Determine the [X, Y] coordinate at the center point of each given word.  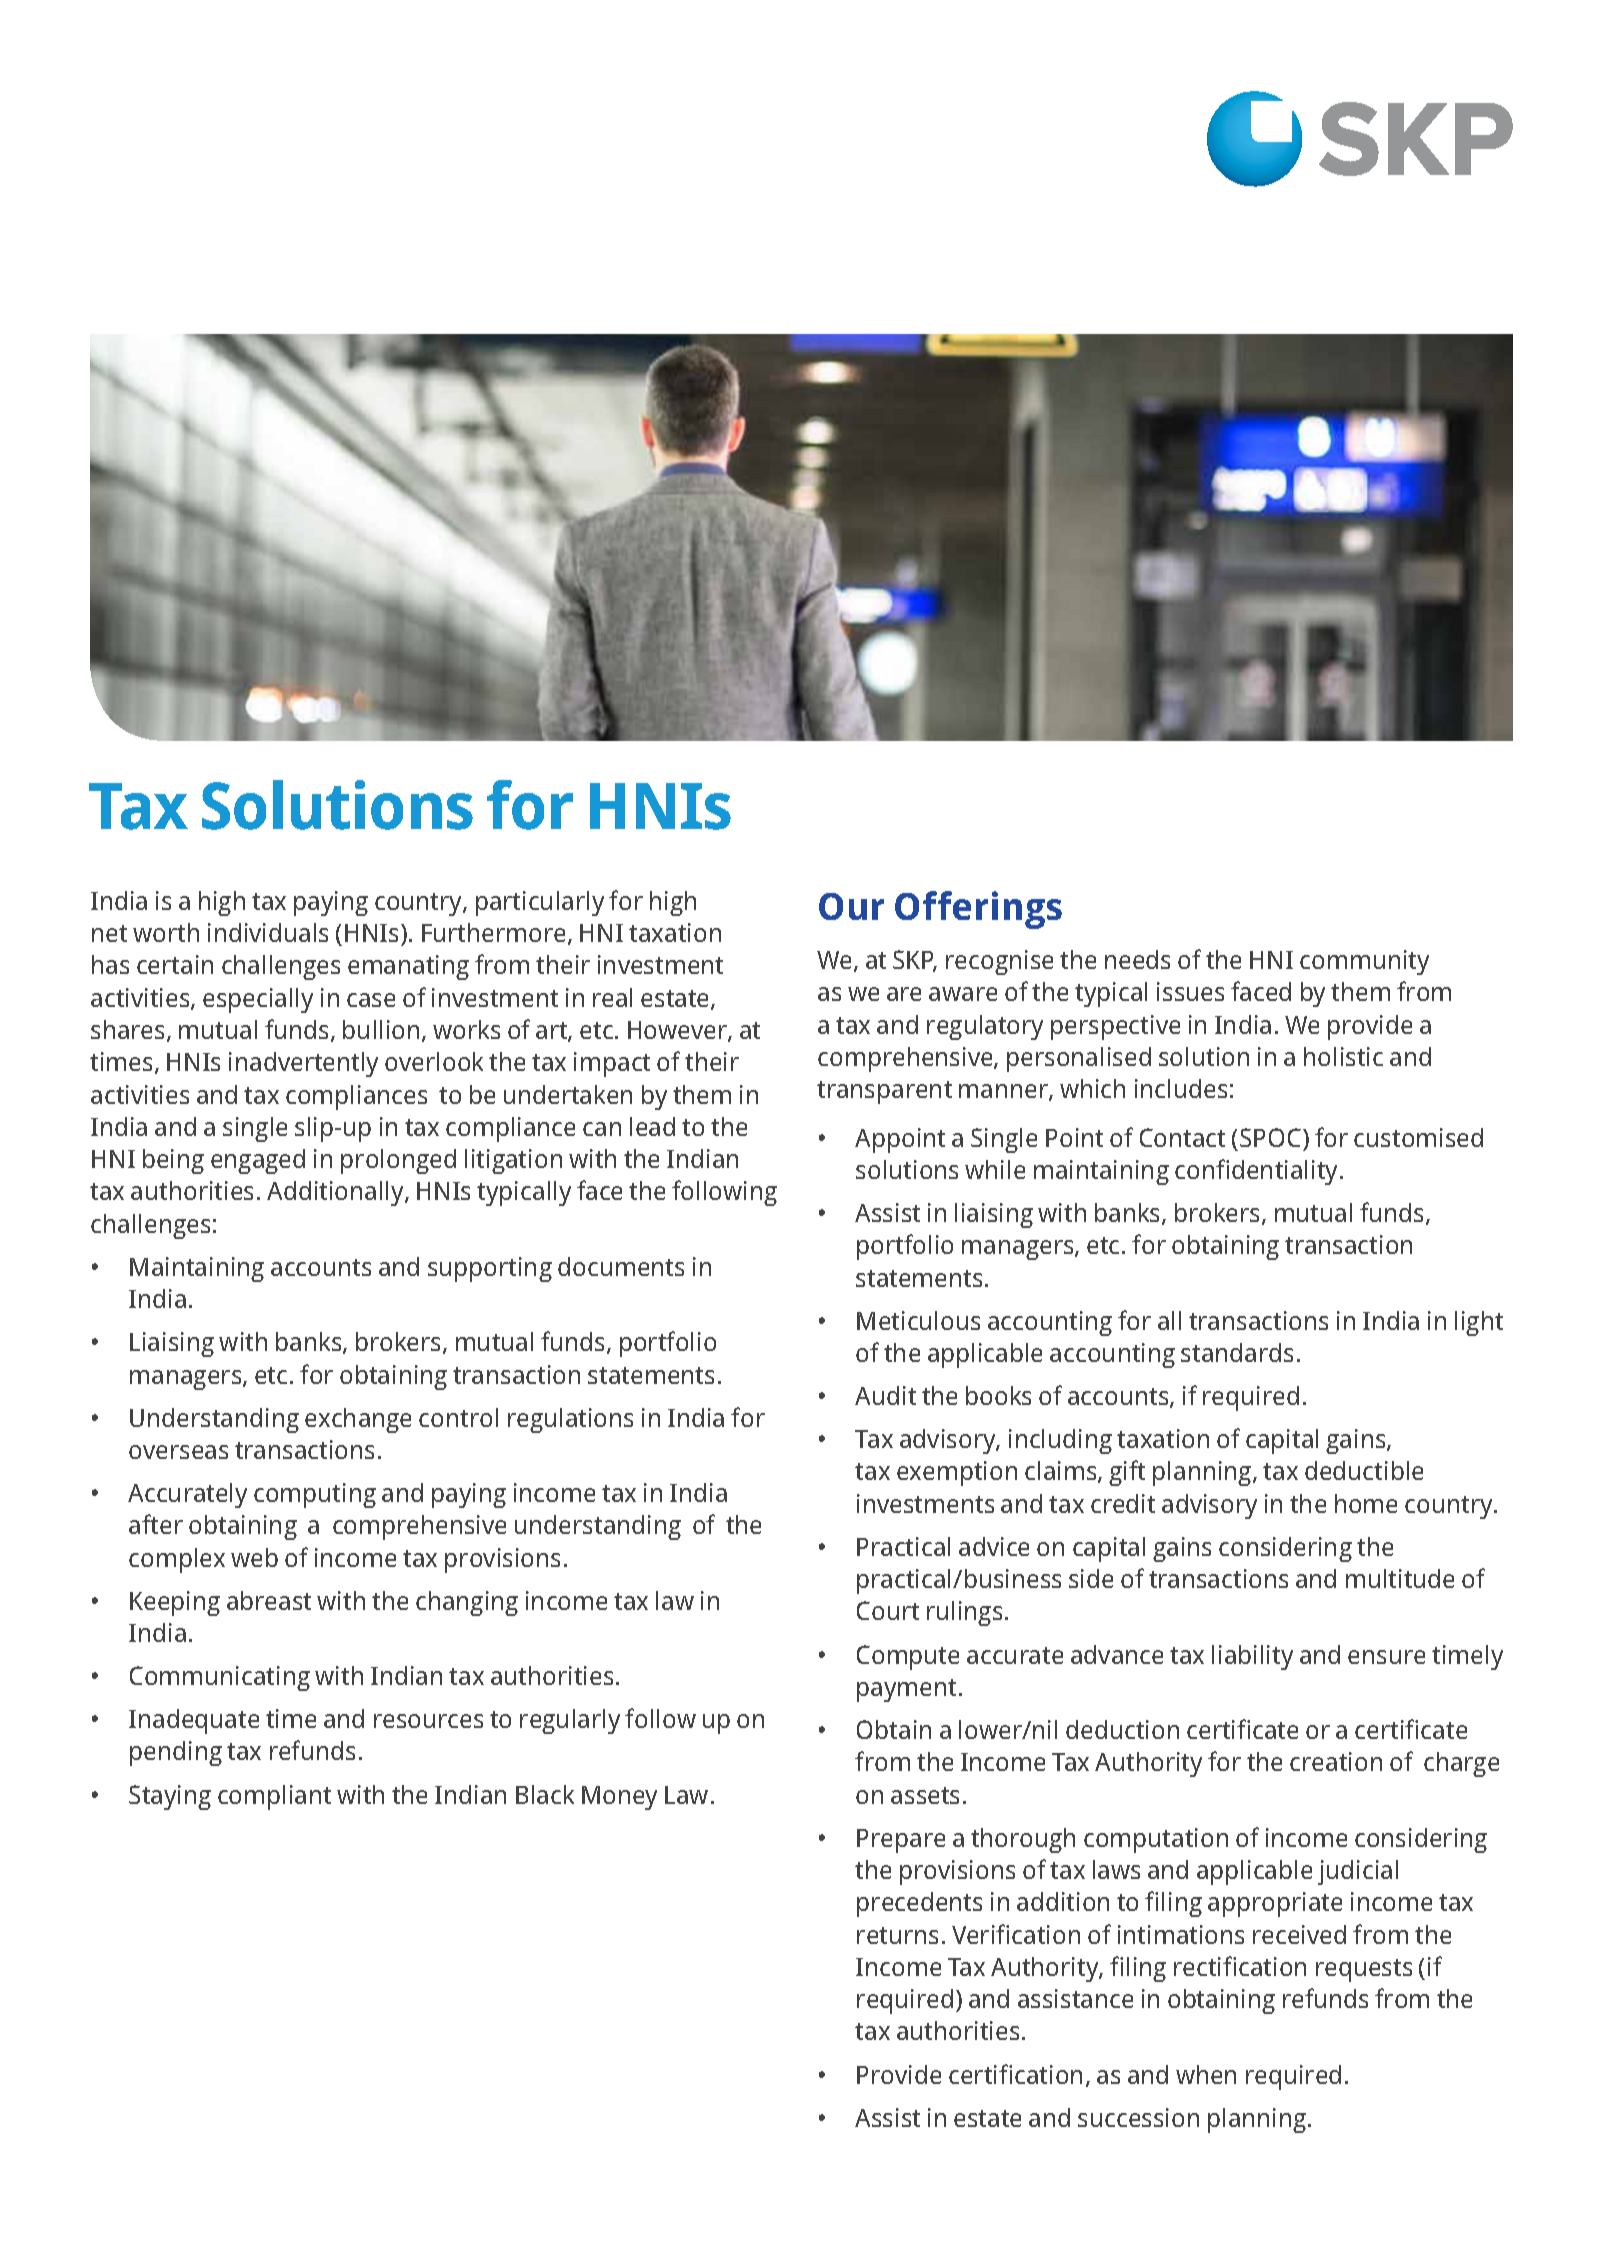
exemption [957, 1473]
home [1366, 1503]
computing [315, 1495]
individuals [268, 932]
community [1364, 962]
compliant [274, 1797]
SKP [915, 961]
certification [1015, 2074]
